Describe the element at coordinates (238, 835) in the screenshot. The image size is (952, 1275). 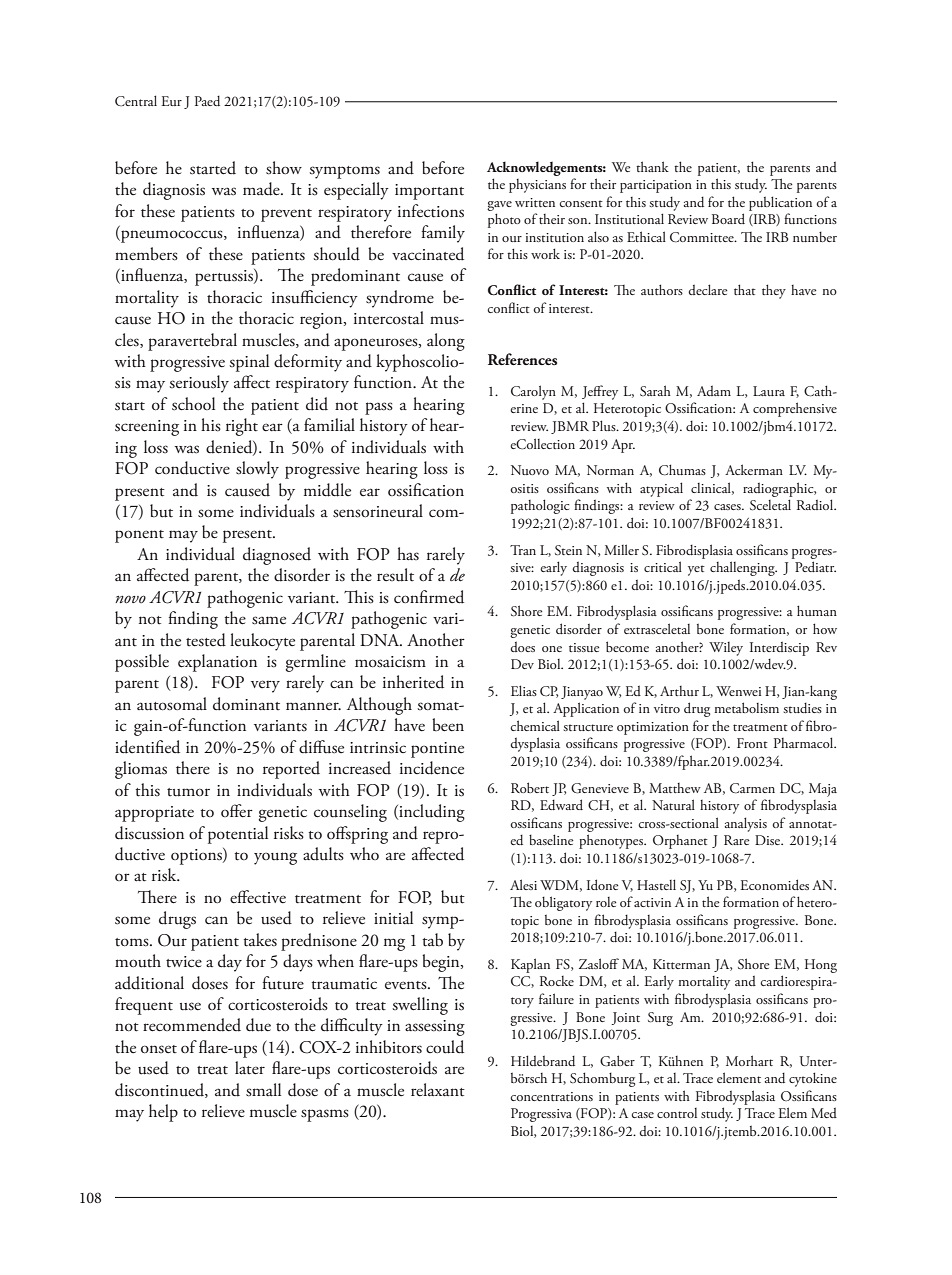
I see `potential` at that location.
